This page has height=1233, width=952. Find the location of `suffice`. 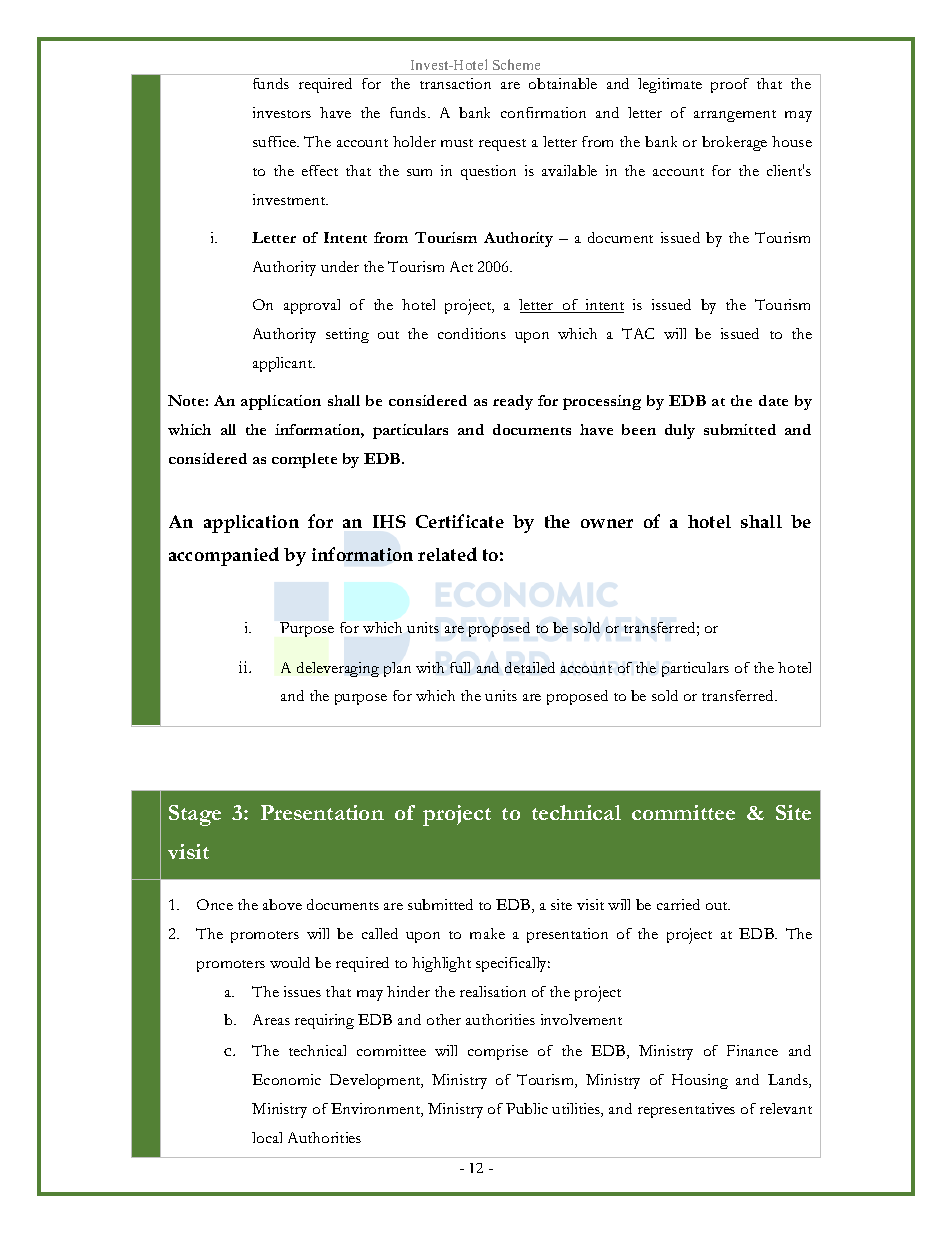

suffice is located at coordinates (276, 141).
